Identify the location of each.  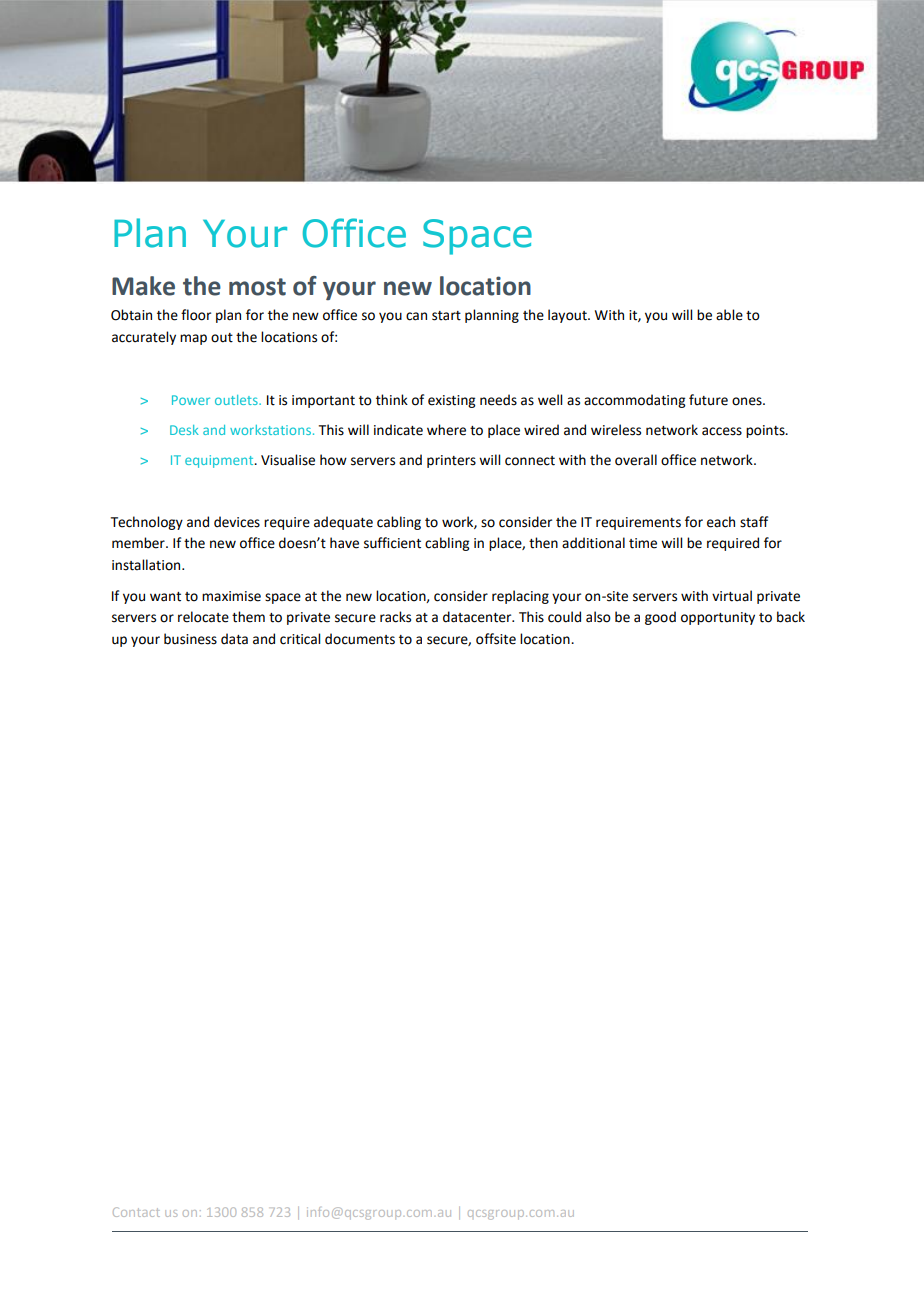
(721, 522).
